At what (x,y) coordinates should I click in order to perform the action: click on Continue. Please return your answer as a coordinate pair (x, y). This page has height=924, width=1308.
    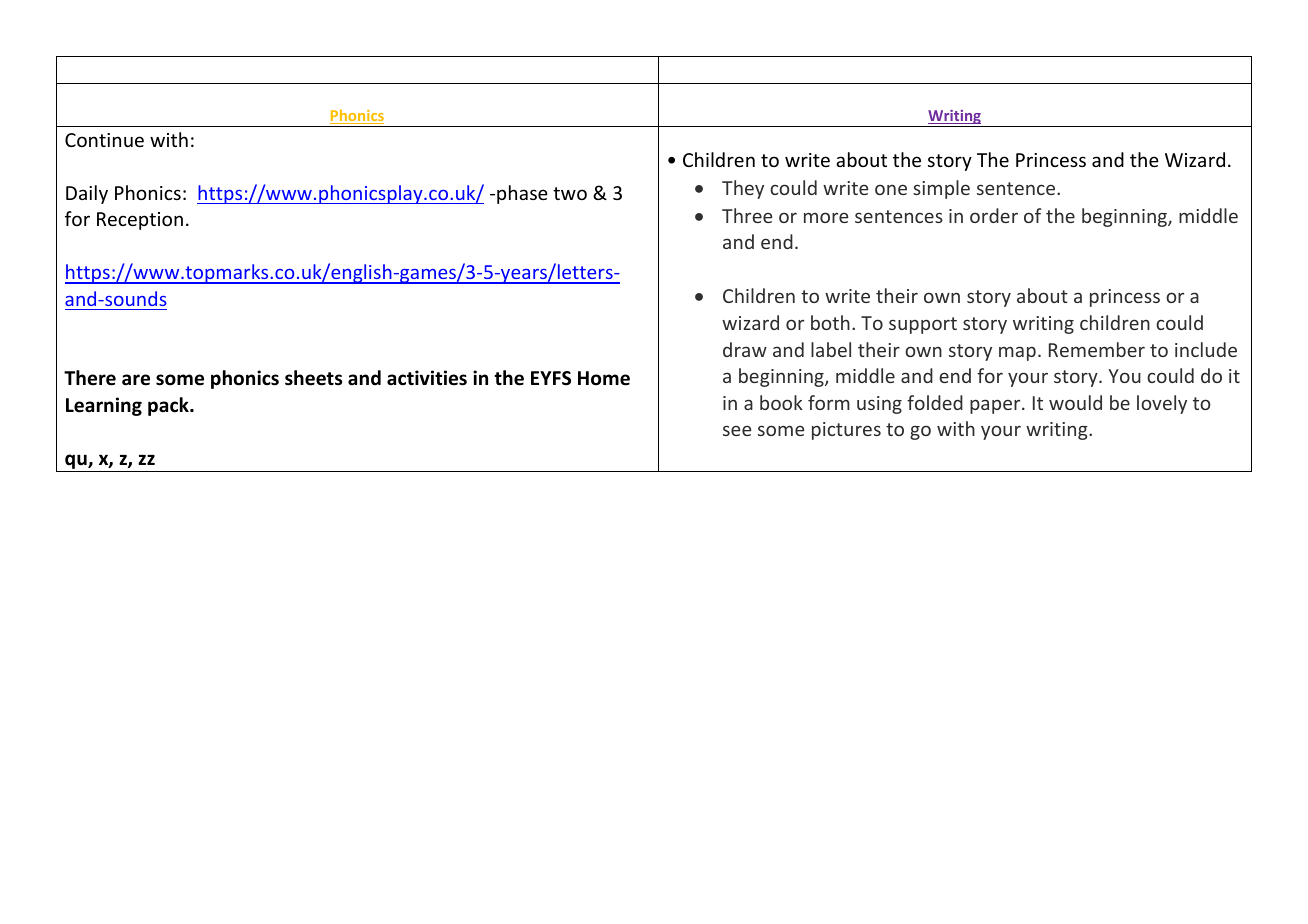
    Looking at the image, I should click on (104, 140).
